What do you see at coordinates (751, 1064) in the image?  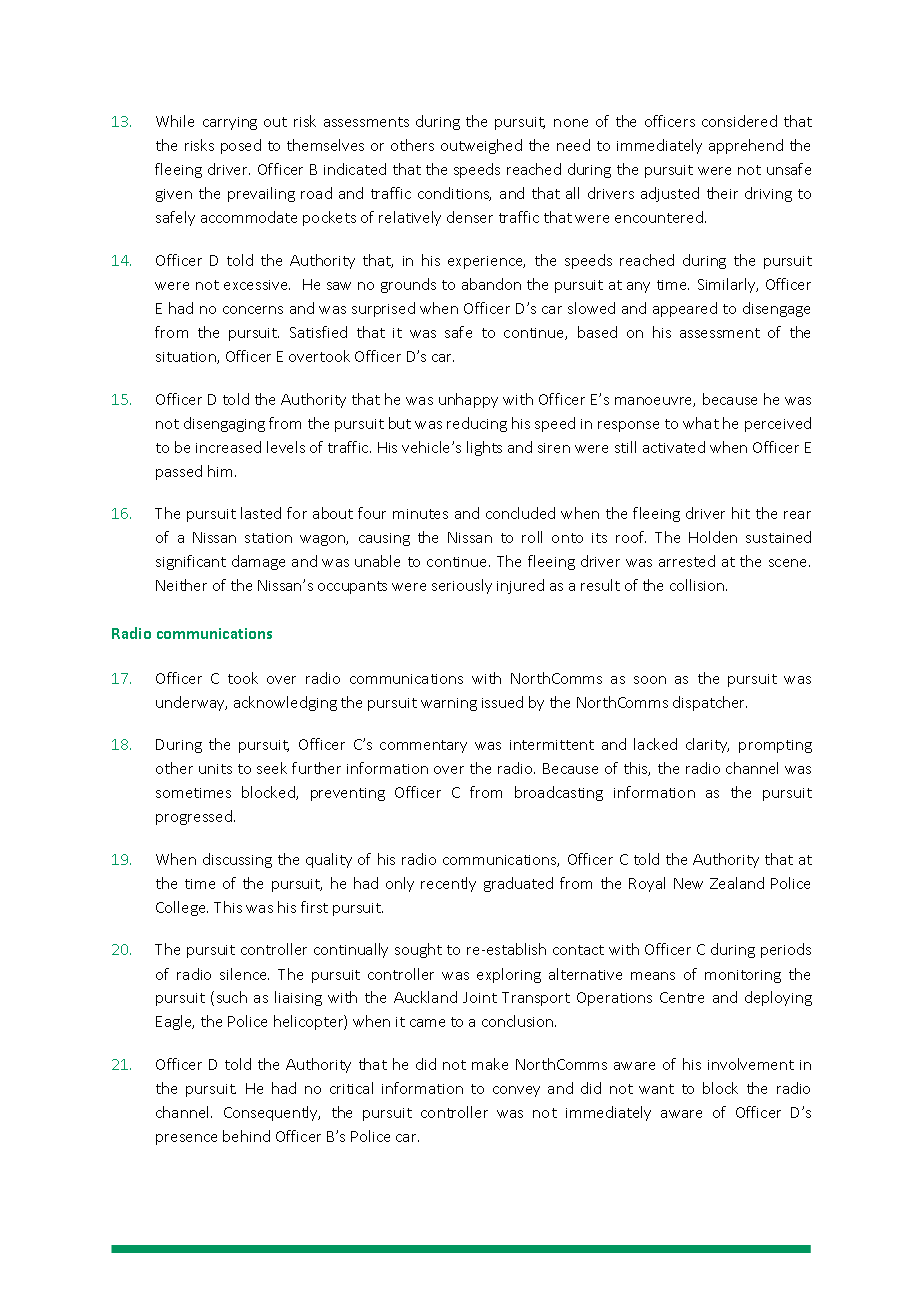 I see `involvement` at bounding box center [751, 1064].
